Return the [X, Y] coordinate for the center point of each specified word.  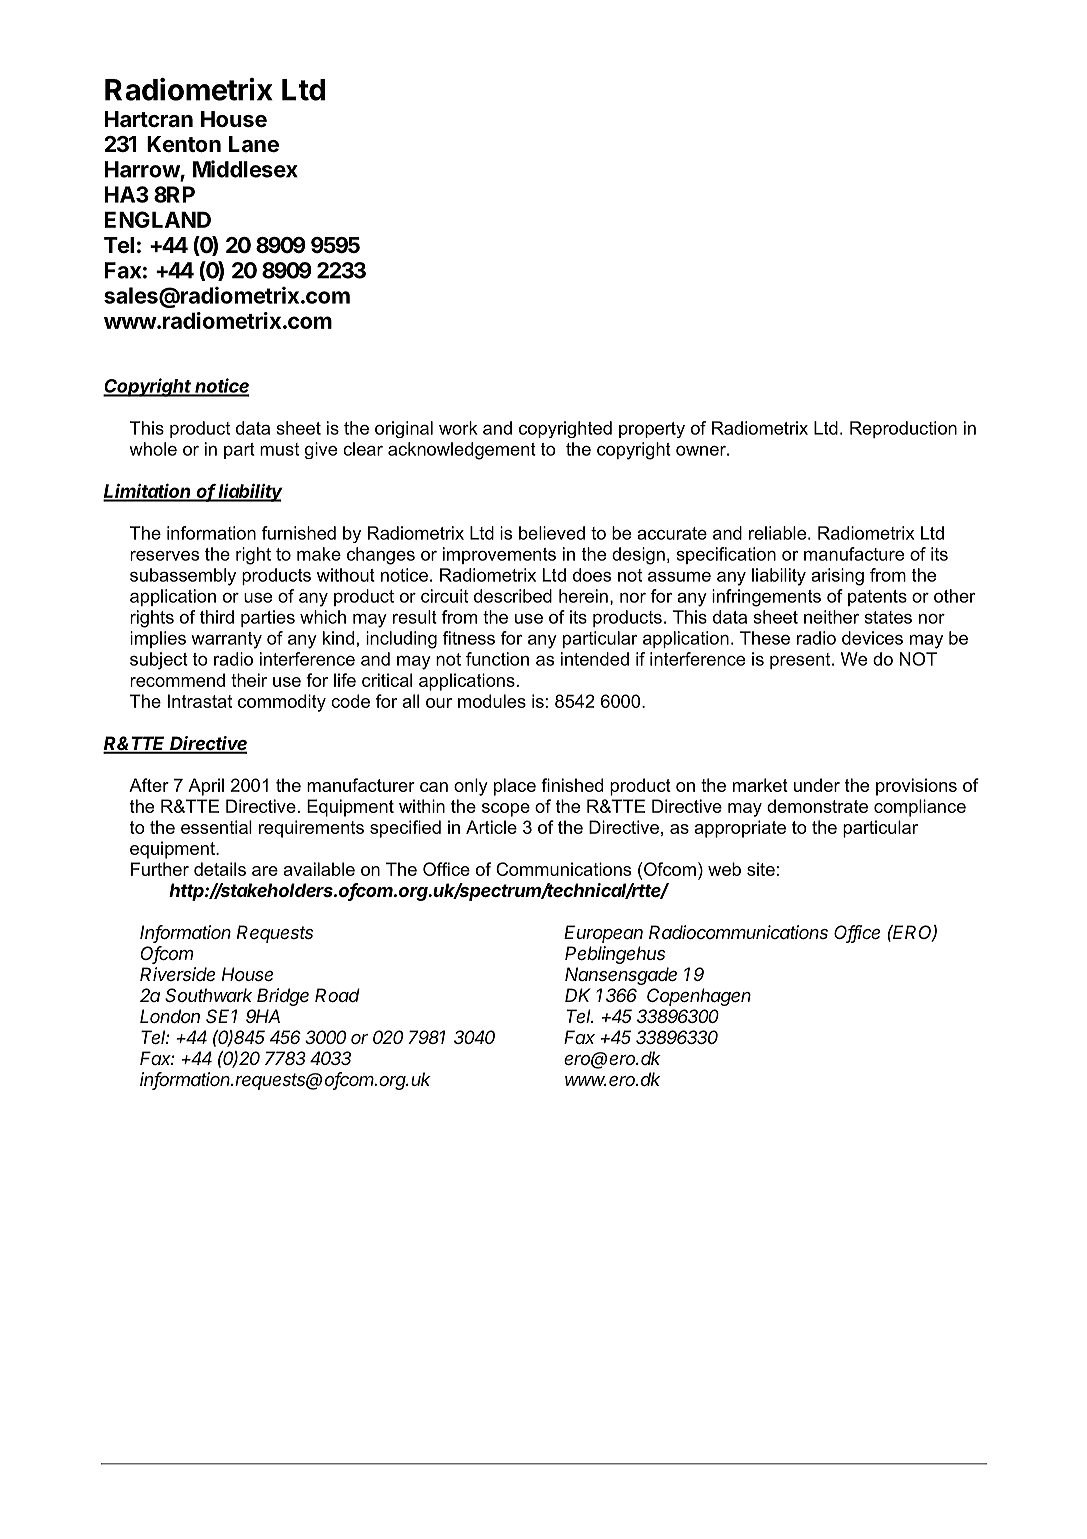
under [817, 785]
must [279, 449]
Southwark [208, 995]
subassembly [183, 577]
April [206, 787]
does [592, 575]
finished [572, 785]
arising [837, 577]
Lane [254, 144]
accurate [672, 533]
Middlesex [245, 169]
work [458, 428]
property [652, 430]
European [603, 934]
